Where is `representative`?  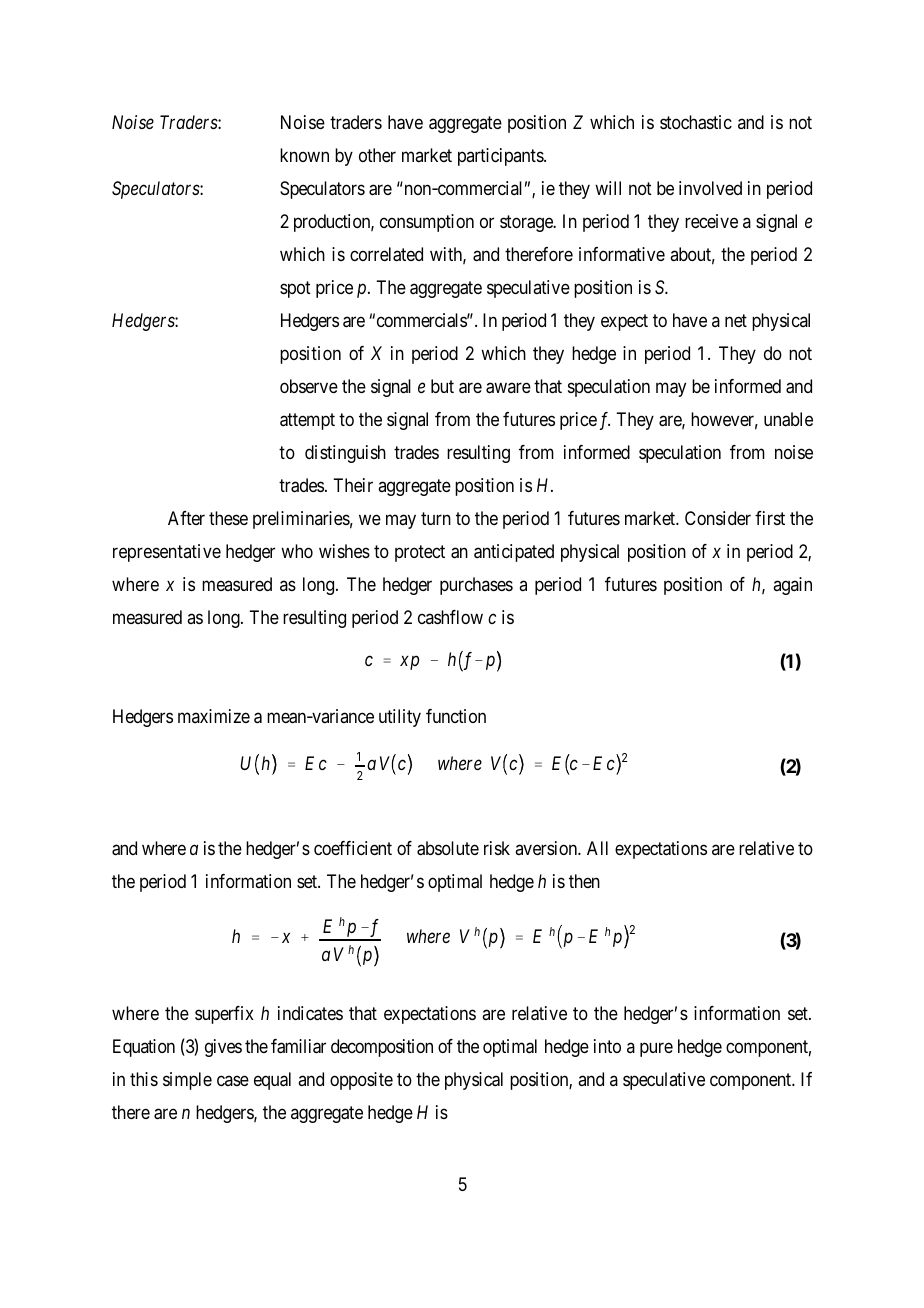 representative is located at coordinates (167, 553).
